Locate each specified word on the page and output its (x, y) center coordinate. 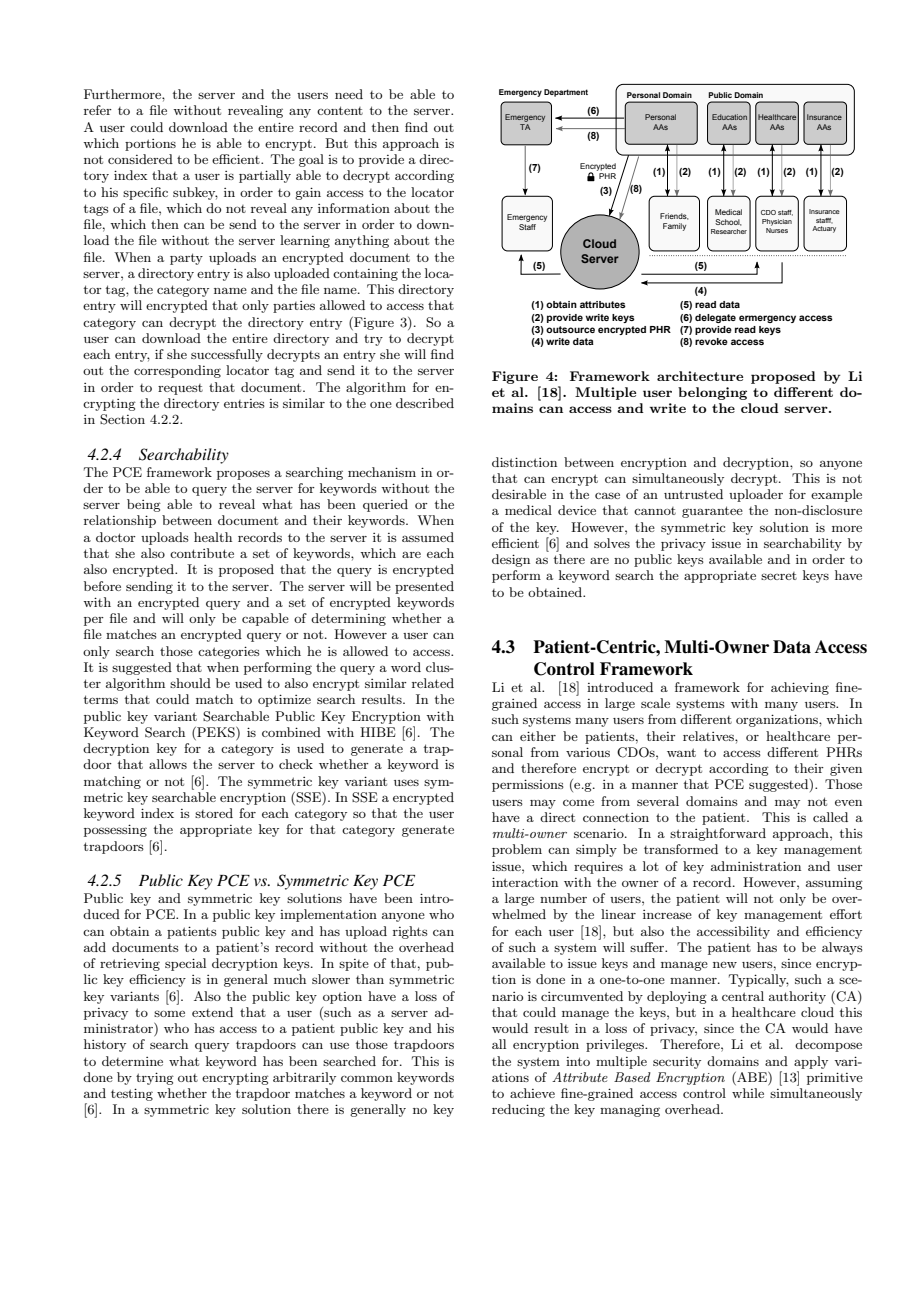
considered (140, 159)
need (349, 94)
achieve (532, 1093)
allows (168, 764)
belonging (712, 393)
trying (155, 1078)
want (681, 752)
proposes (243, 475)
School (728, 222)
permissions (528, 785)
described (425, 403)
